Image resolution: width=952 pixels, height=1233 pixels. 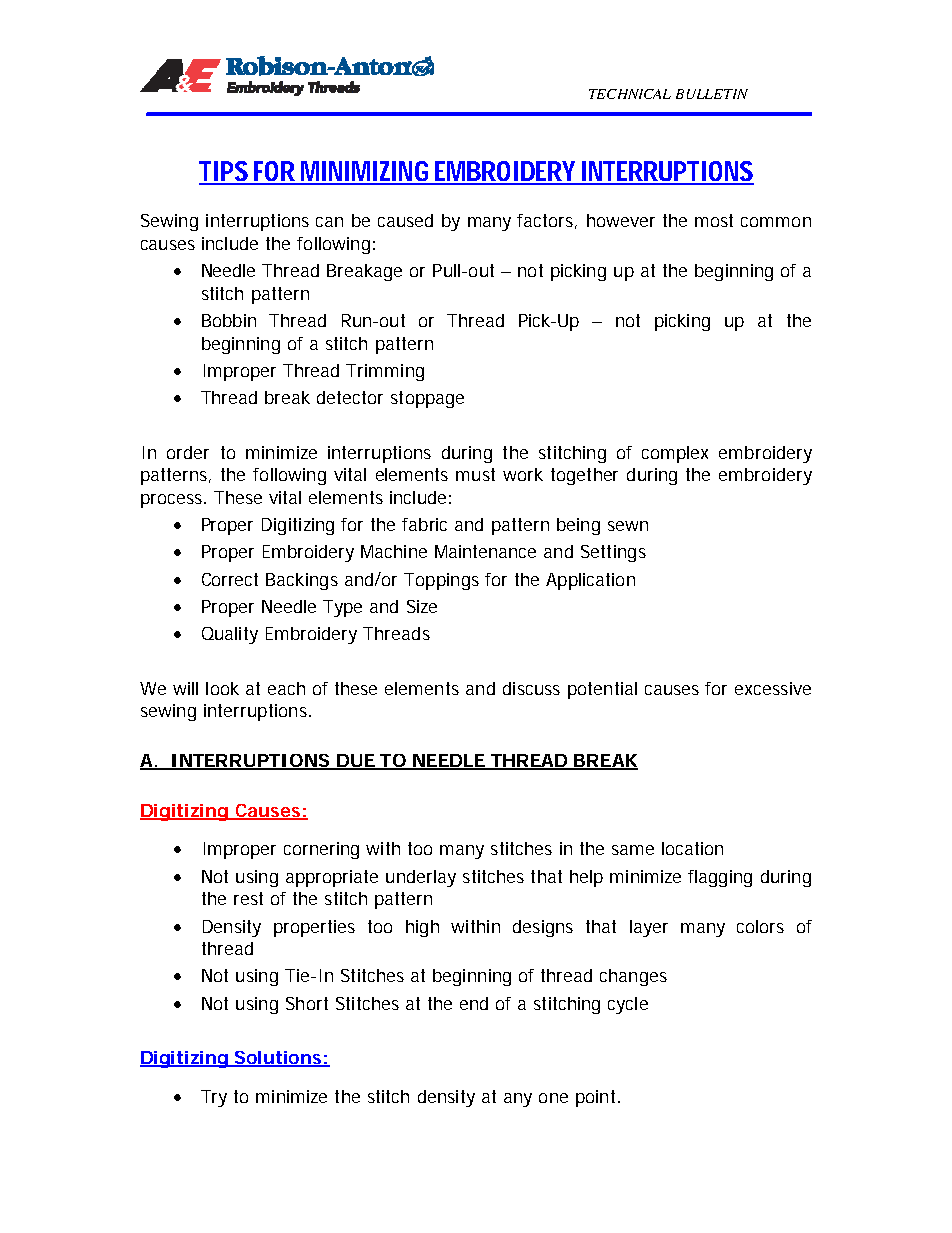 What do you see at coordinates (628, 1005) in the screenshot?
I see `cycle` at bounding box center [628, 1005].
